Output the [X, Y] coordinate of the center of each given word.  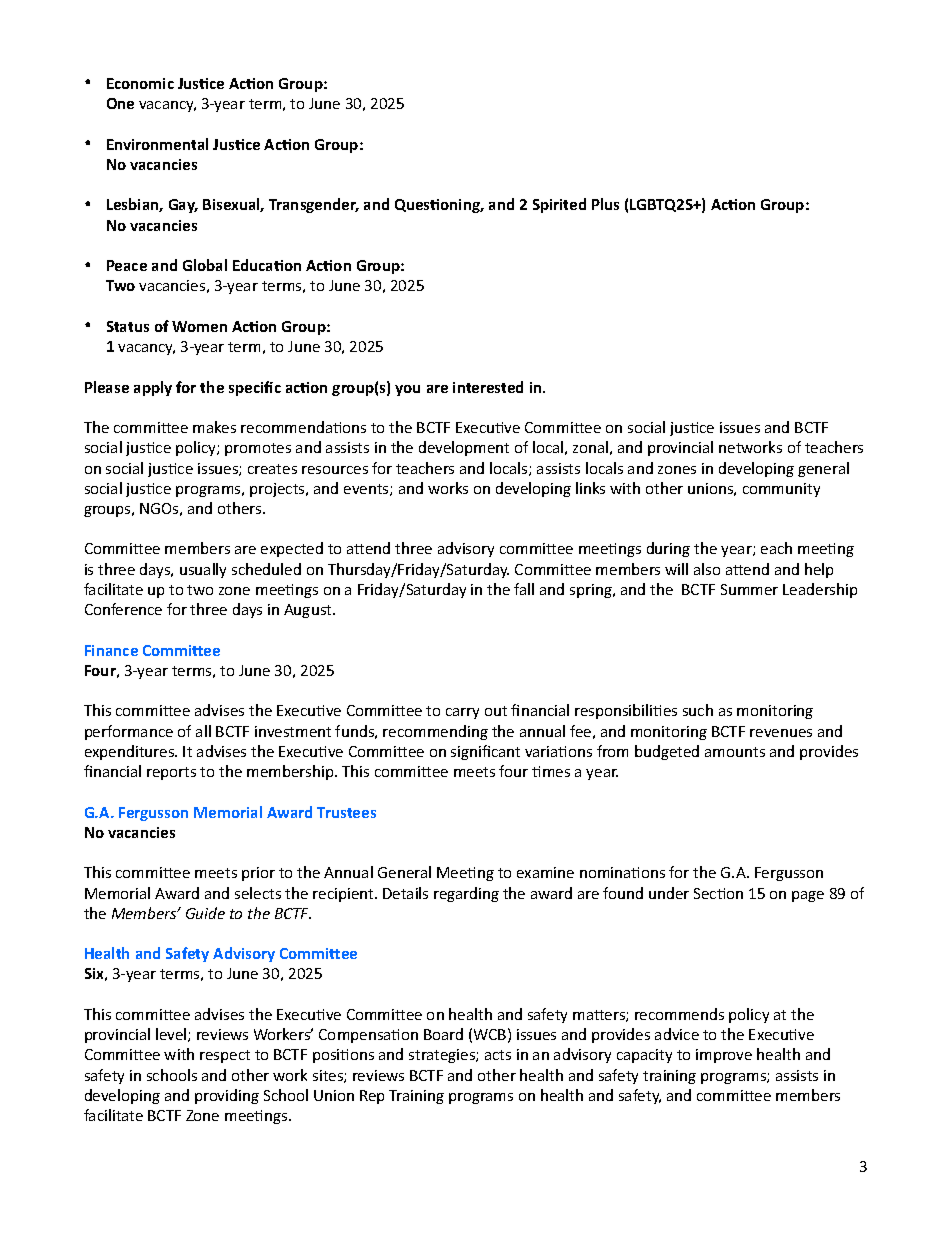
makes [214, 427]
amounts [735, 752]
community [781, 490]
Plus [605, 204]
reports [171, 773]
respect [225, 1056]
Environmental [157, 144]
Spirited [559, 205]
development [464, 448]
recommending [435, 732]
